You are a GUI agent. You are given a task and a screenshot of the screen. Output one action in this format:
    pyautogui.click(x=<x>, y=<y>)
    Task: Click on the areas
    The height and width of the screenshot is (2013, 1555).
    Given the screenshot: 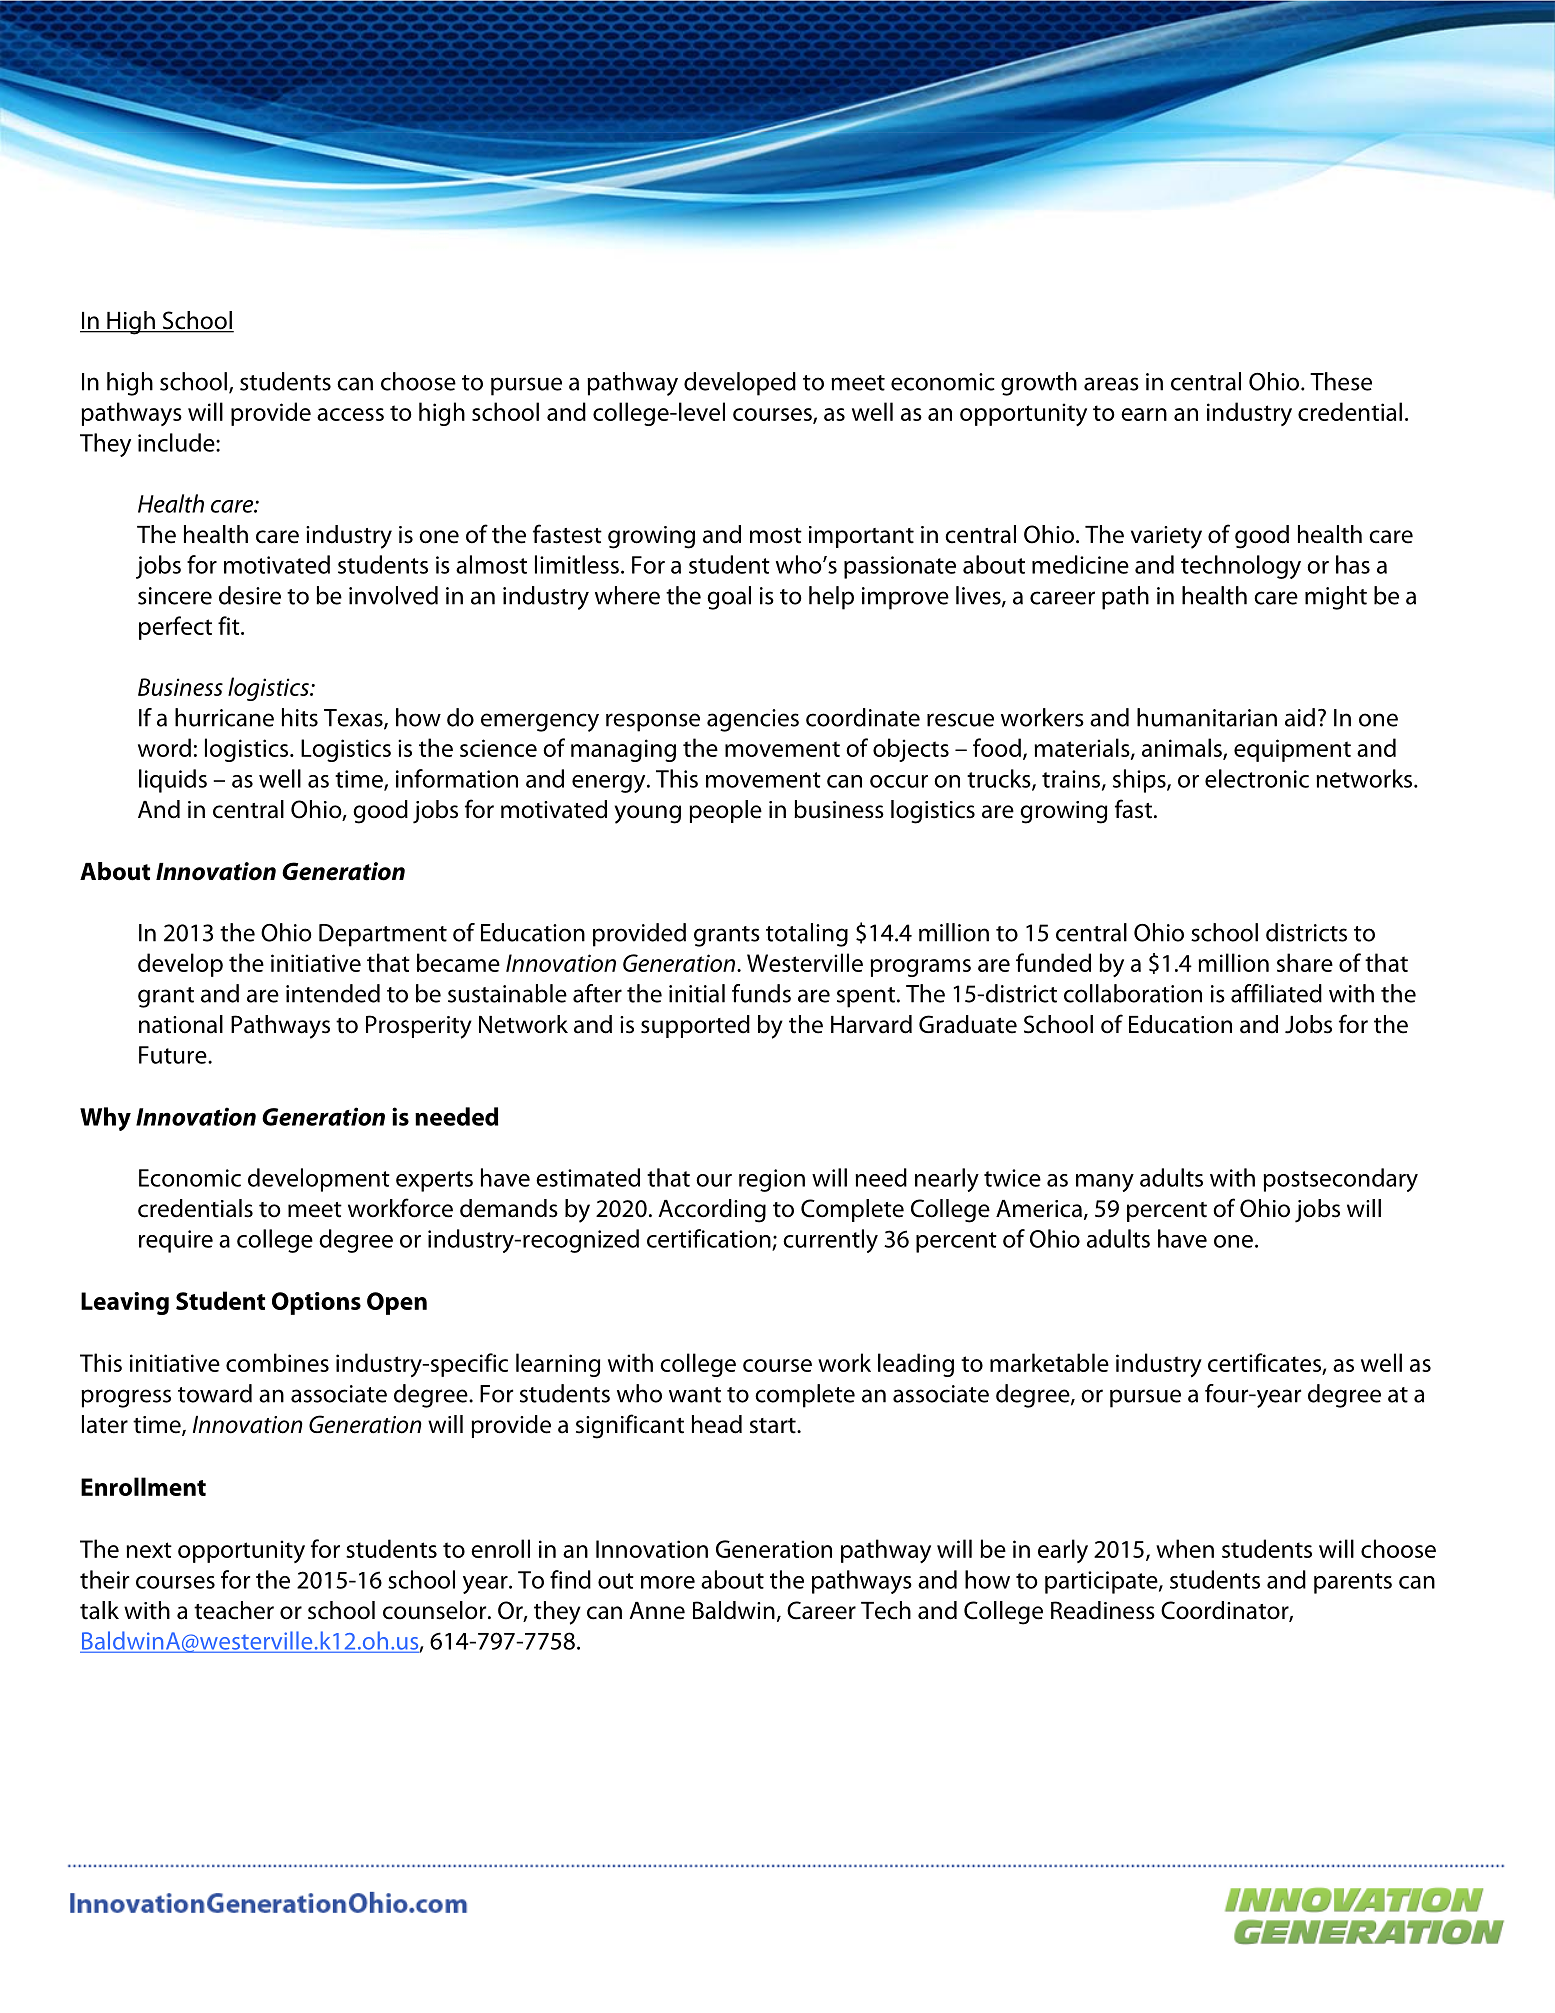 What is the action you would take?
    pyautogui.click(x=1111, y=384)
